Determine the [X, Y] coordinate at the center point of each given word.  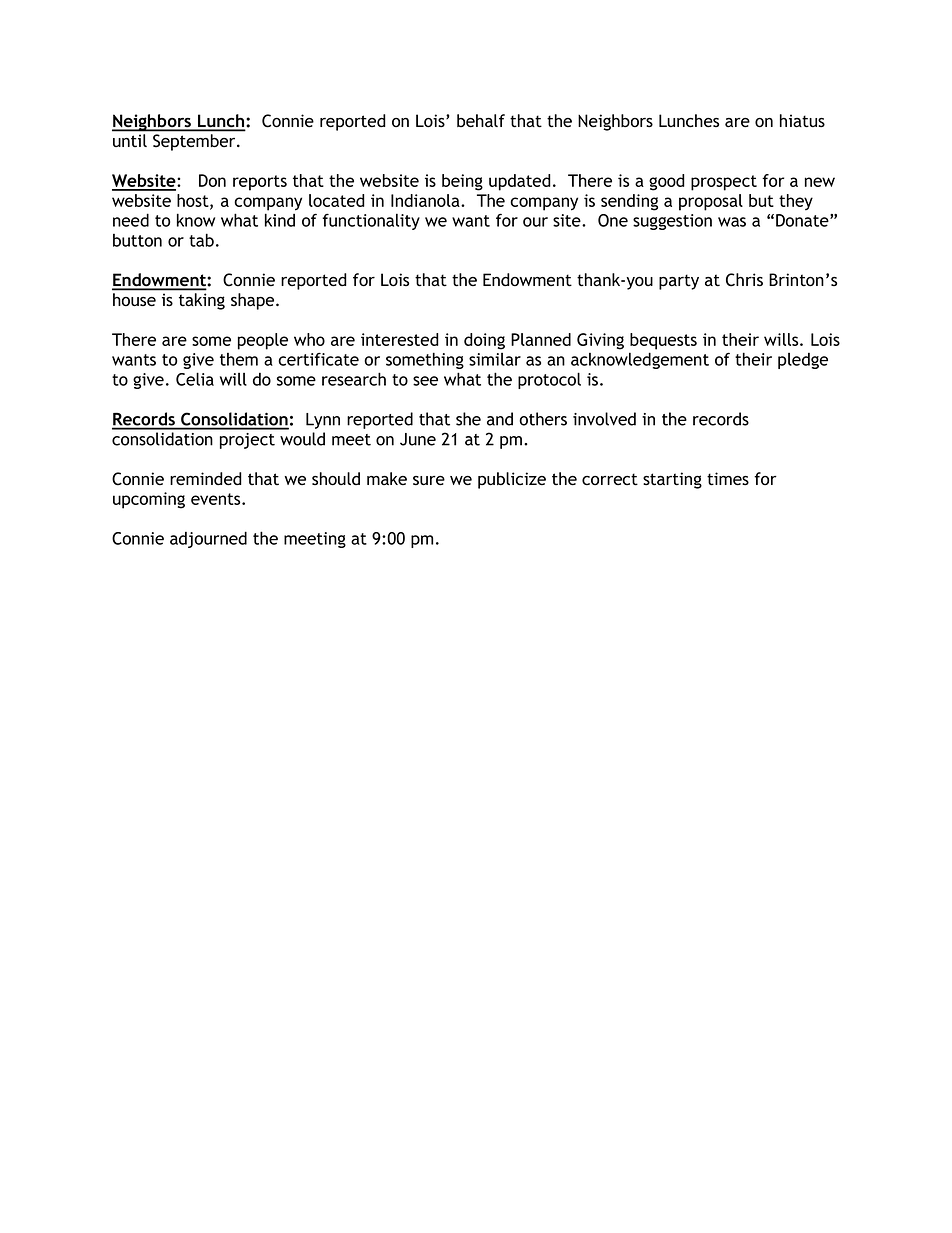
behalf [481, 120]
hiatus [802, 121]
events [217, 499]
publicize [512, 480]
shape [254, 301]
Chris [744, 280]
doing [484, 341]
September [195, 142]
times [728, 478]
